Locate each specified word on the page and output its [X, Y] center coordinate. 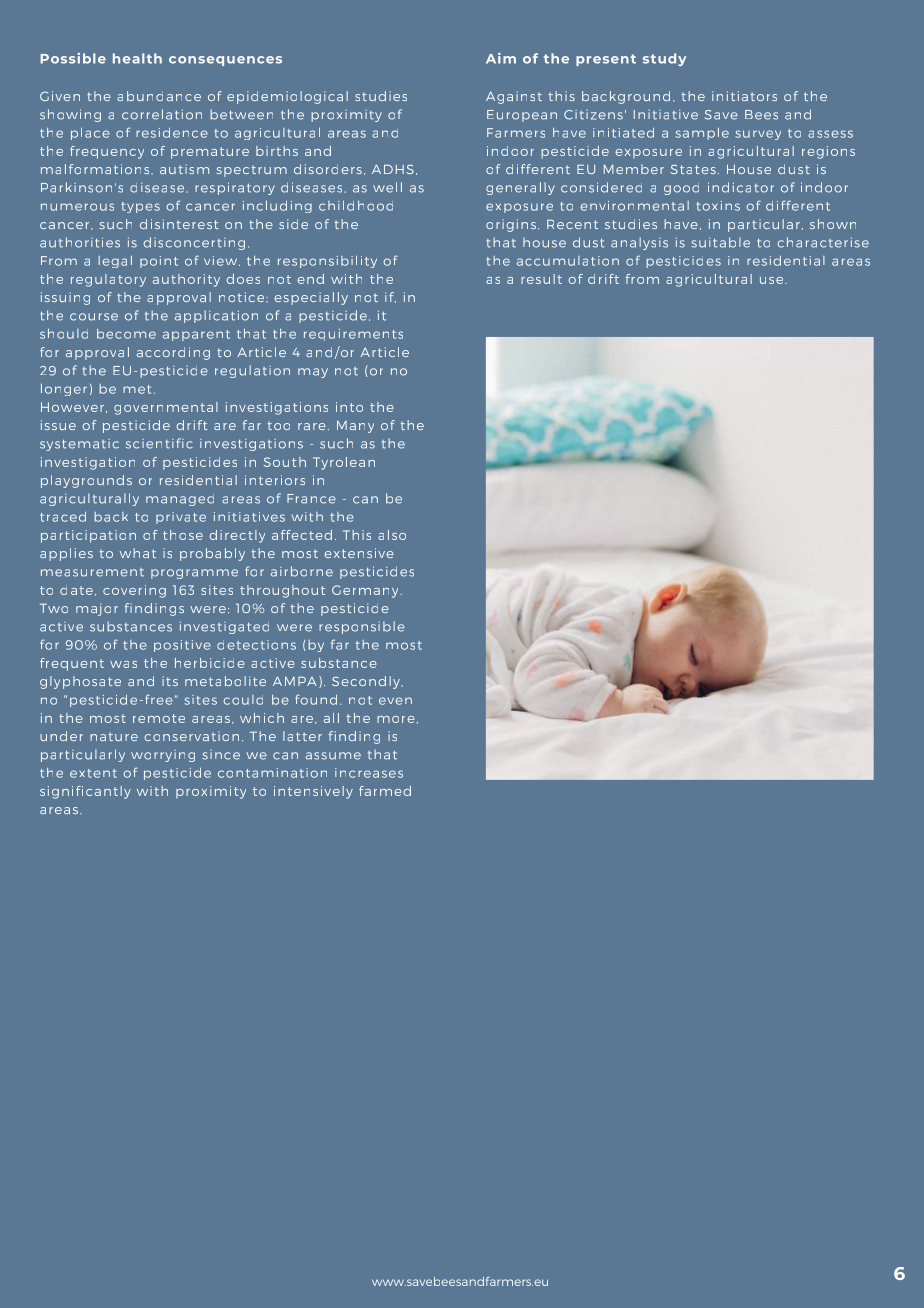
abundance [159, 96]
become [126, 334]
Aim [501, 58]
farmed [385, 791]
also [392, 535]
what [138, 553]
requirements [353, 335]
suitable [720, 242]
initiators [744, 96]
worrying [163, 756]
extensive [359, 553]
